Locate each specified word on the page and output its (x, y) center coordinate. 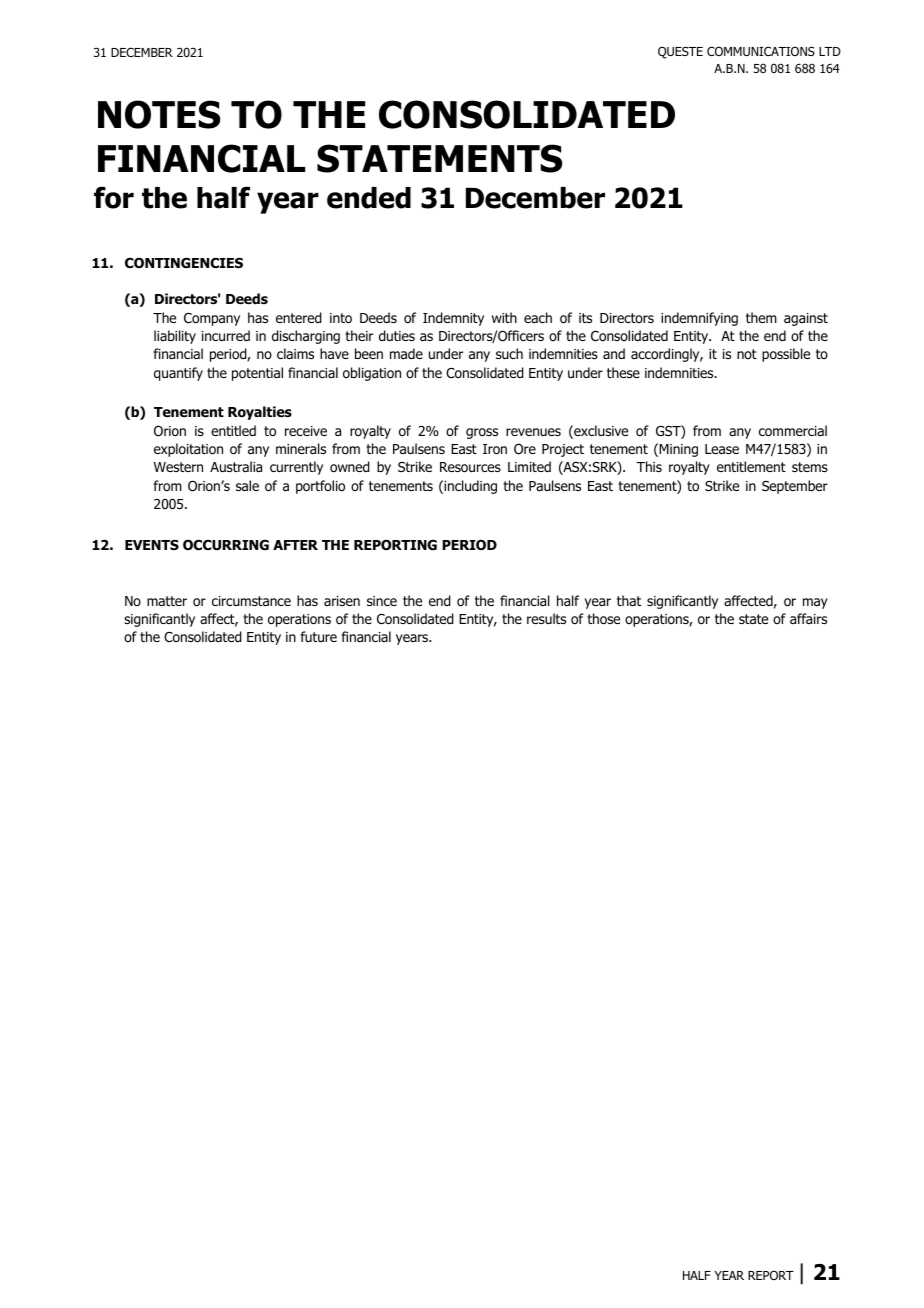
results (546, 618)
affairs (808, 618)
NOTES (159, 114)
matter (167, 601)
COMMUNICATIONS (761, 51)
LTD (830, 51)
